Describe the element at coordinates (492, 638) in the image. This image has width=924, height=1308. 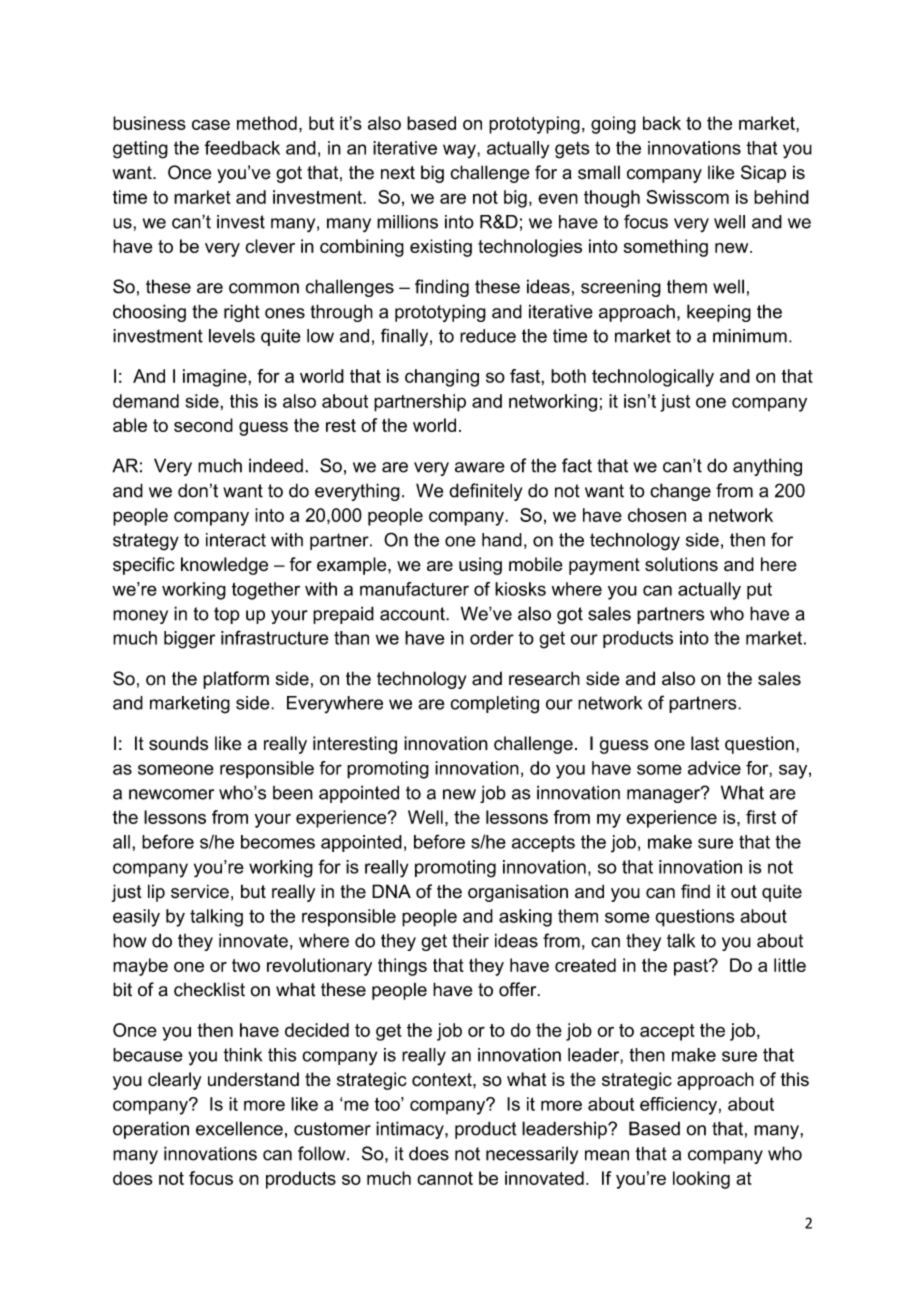
I see `order` at that location.
